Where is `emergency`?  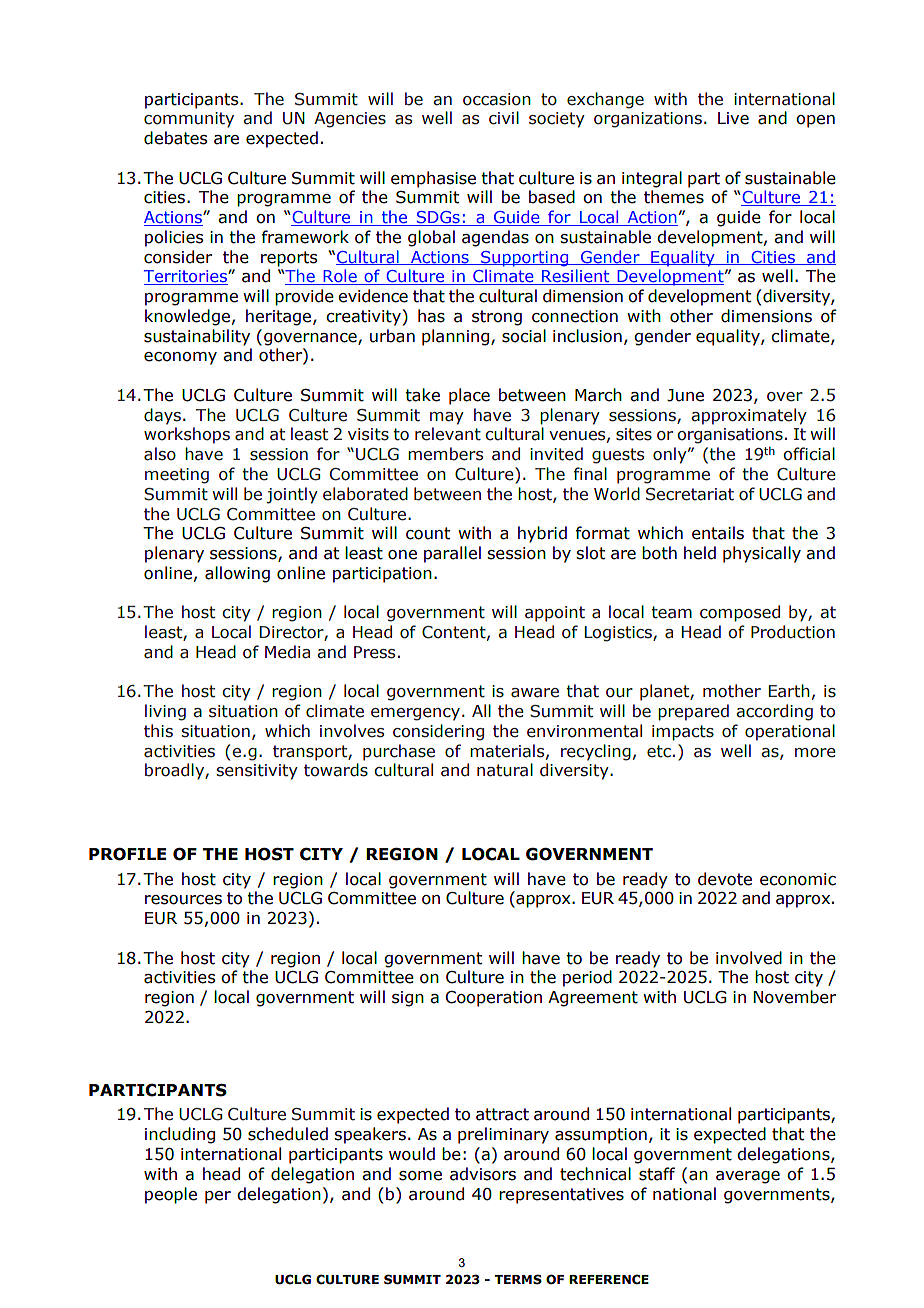
emergency is located at coordinates (417, 714).
